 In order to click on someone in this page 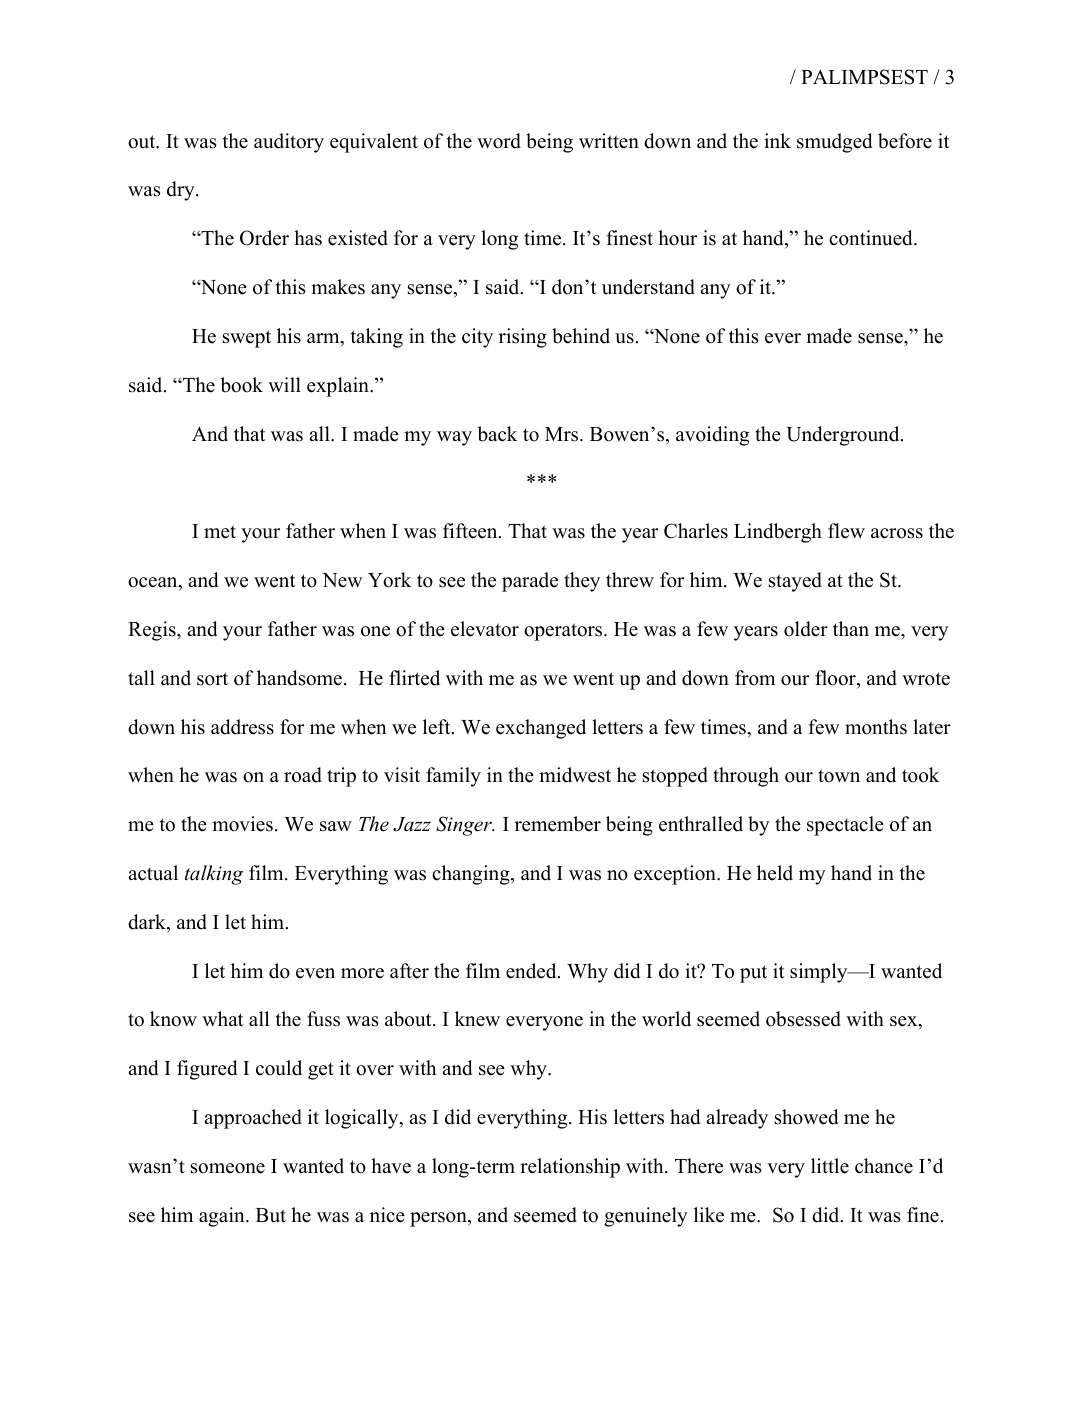, I will do `click(228, 1168)`.
